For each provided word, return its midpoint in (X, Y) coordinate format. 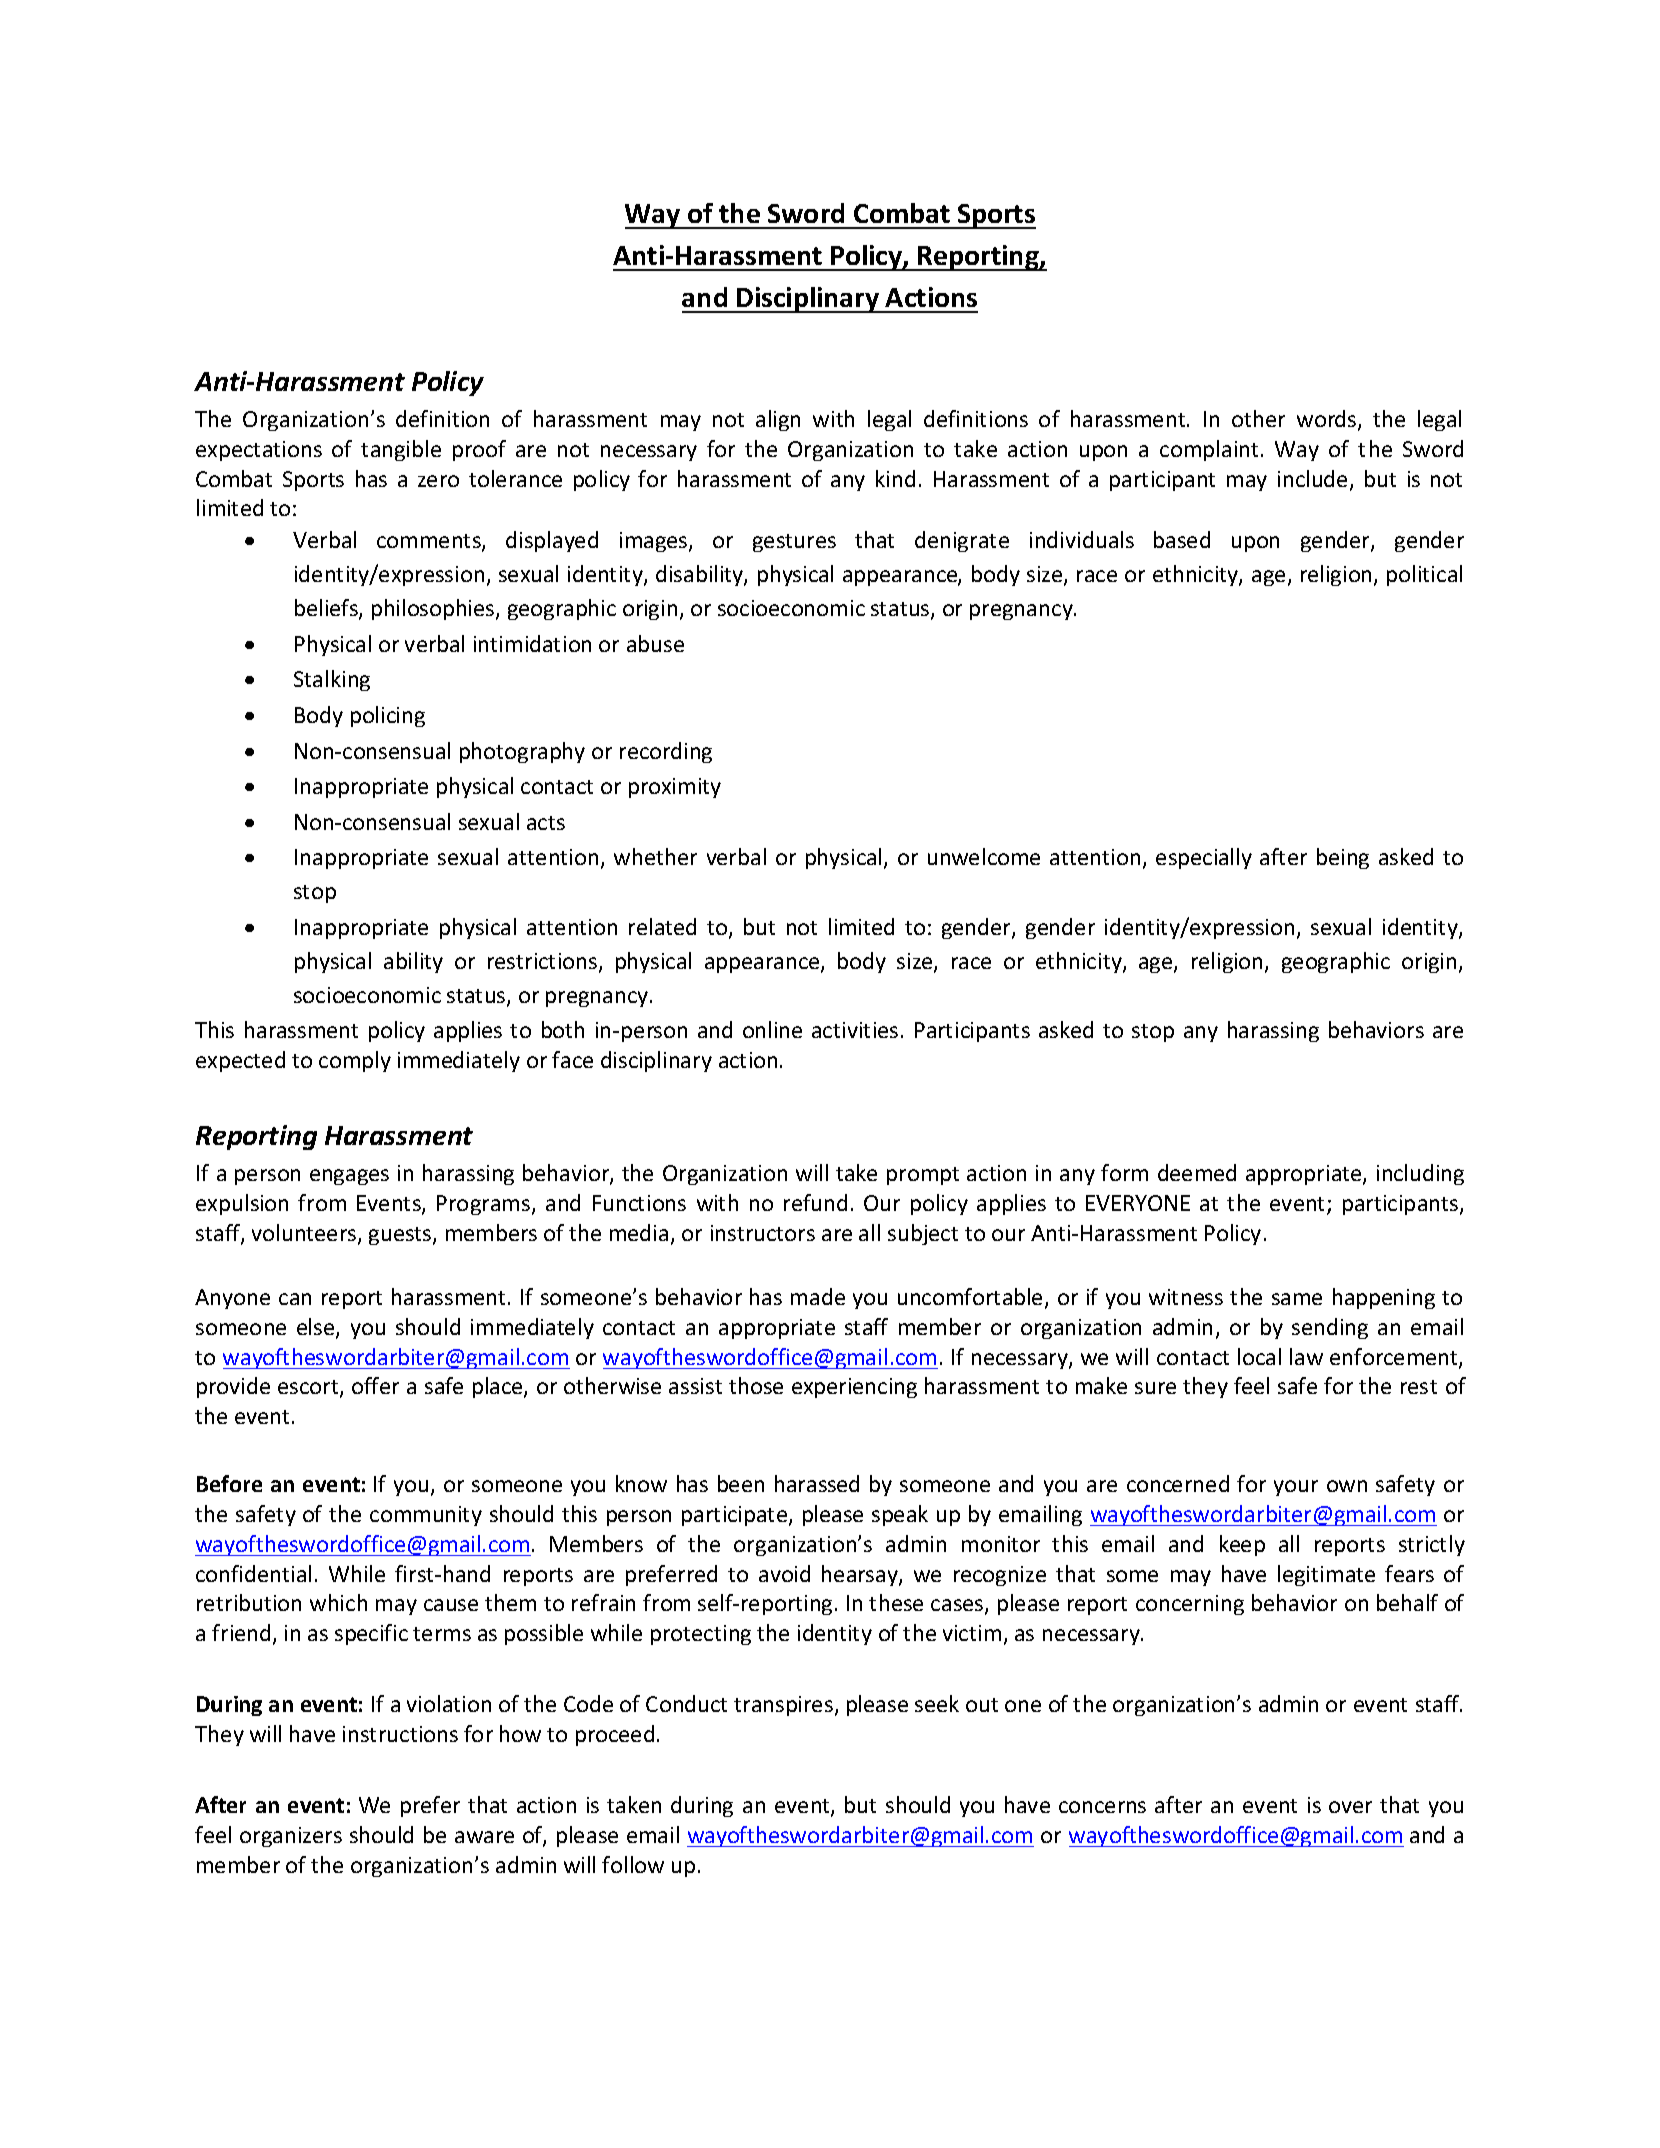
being (1343, 858)
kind (895, 478)
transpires (783, 1706)
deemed (1197, 1172)
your (1296, 1488)
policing (388, 716)
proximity (675, 788)
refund (815, 1202)
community (426, 1516)
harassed (817, 1483)
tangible (401, 450)
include (1312, 478)
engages (349, 1177)
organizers (291, 1837)
